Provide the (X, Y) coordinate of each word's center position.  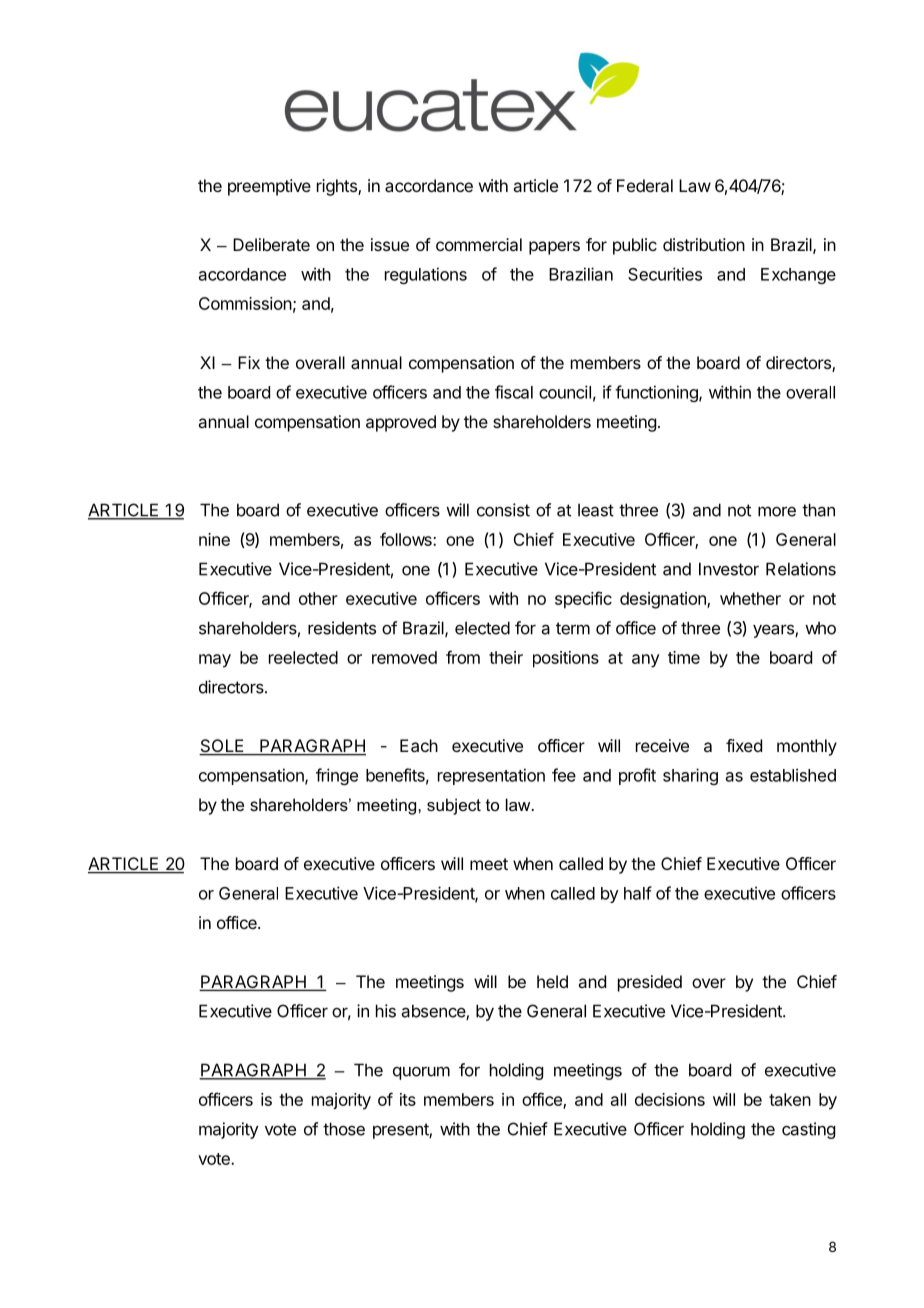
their (506, 657)
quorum (421, 1073)
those (344, 1129)
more (777, 511)
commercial (479, 244)
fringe (337, 776)
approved (401, 423)
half (638, 893)
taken (790, 1099)
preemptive (269, 187)
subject (454, 806)
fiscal (514, 392)
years (774, 631)
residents (342, 628)
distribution (704, 244)
